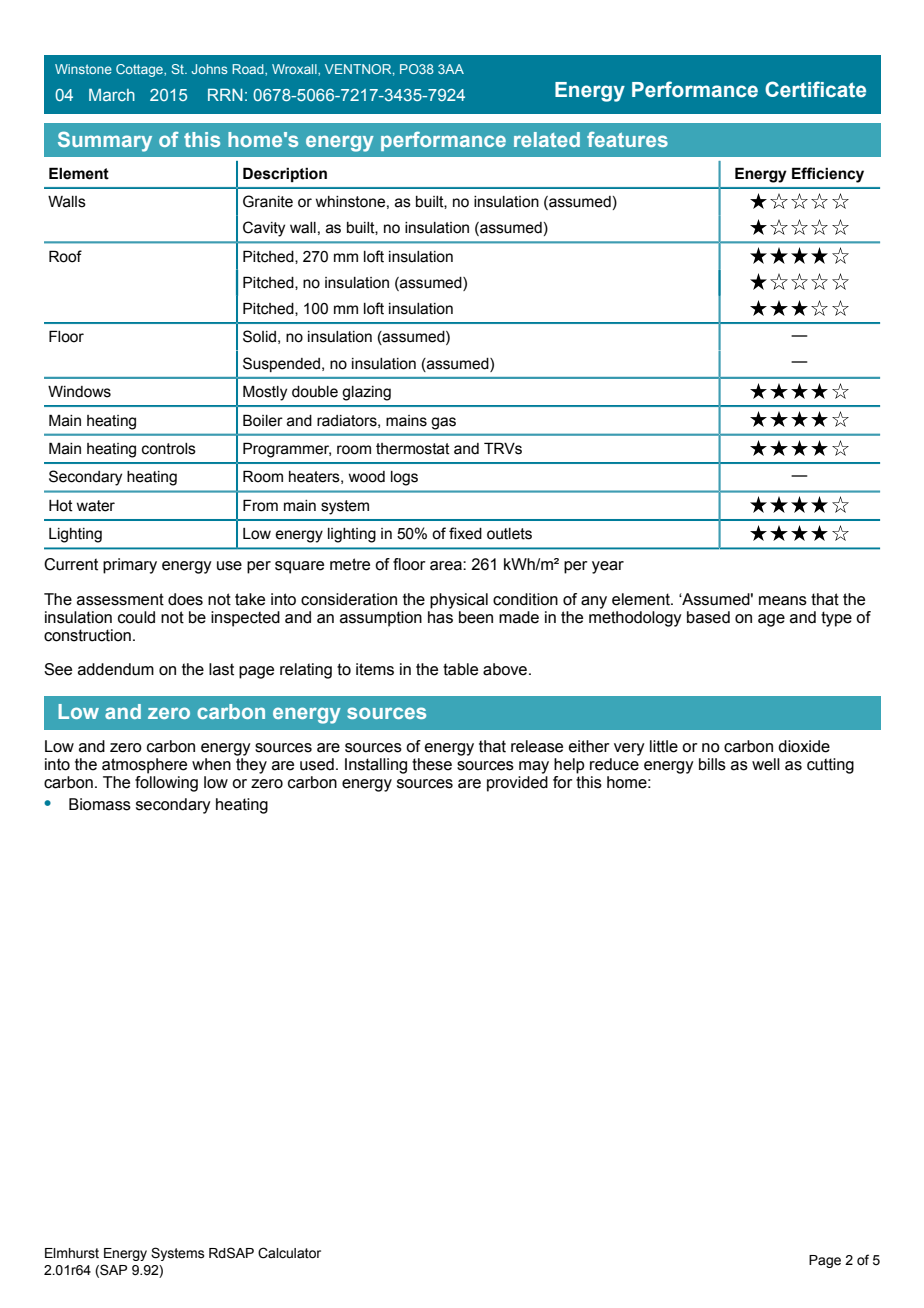  Describe the element at coordinates (169, 449) in the page. I see `controls` at that location.
